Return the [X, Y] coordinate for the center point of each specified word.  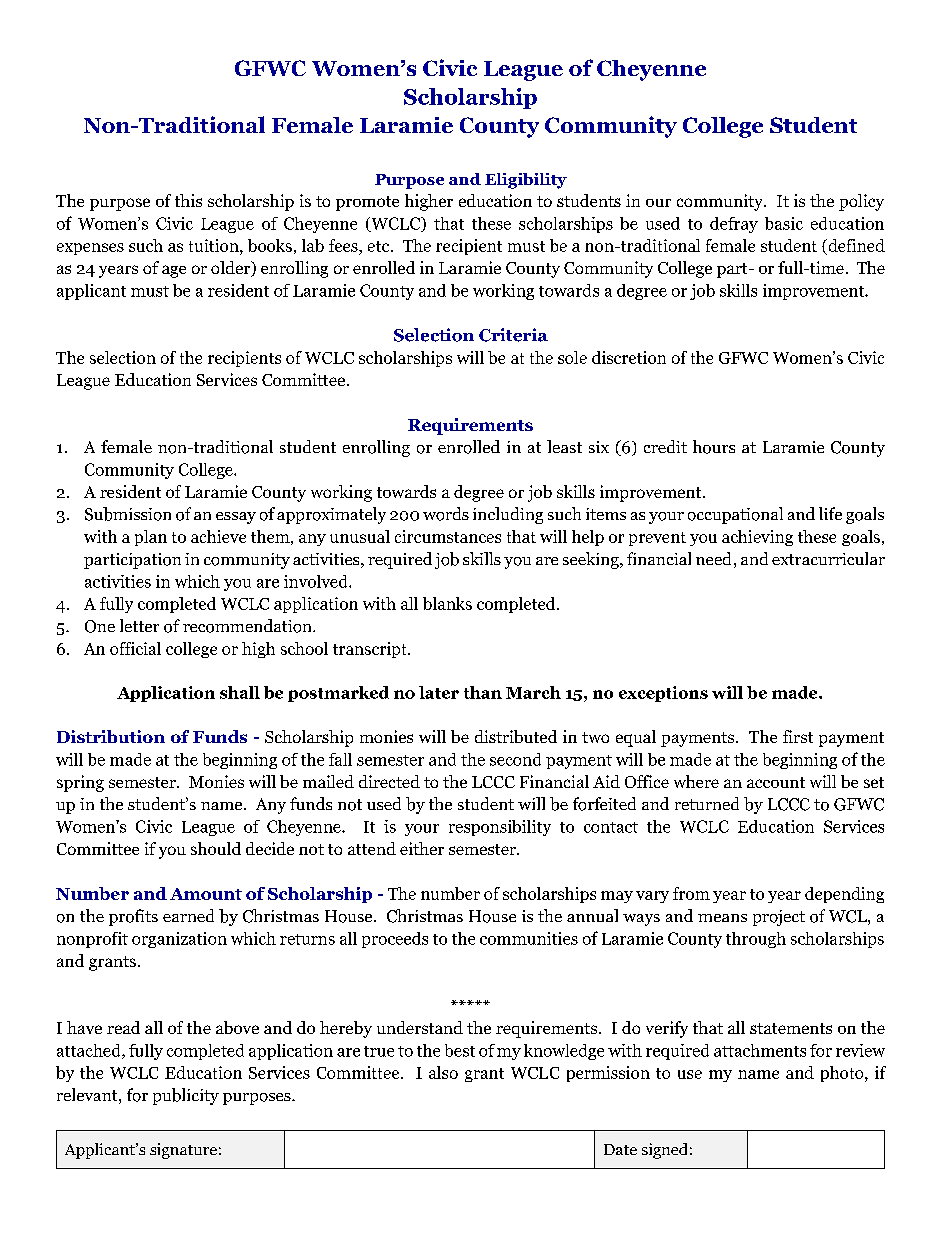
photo [843, 1074]
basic [784, 223]
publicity [186, 1096]
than [483, 692]
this [188, 200]
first [798, 736]
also [443, 1072]
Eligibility [526, 181]
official [135, 648]
